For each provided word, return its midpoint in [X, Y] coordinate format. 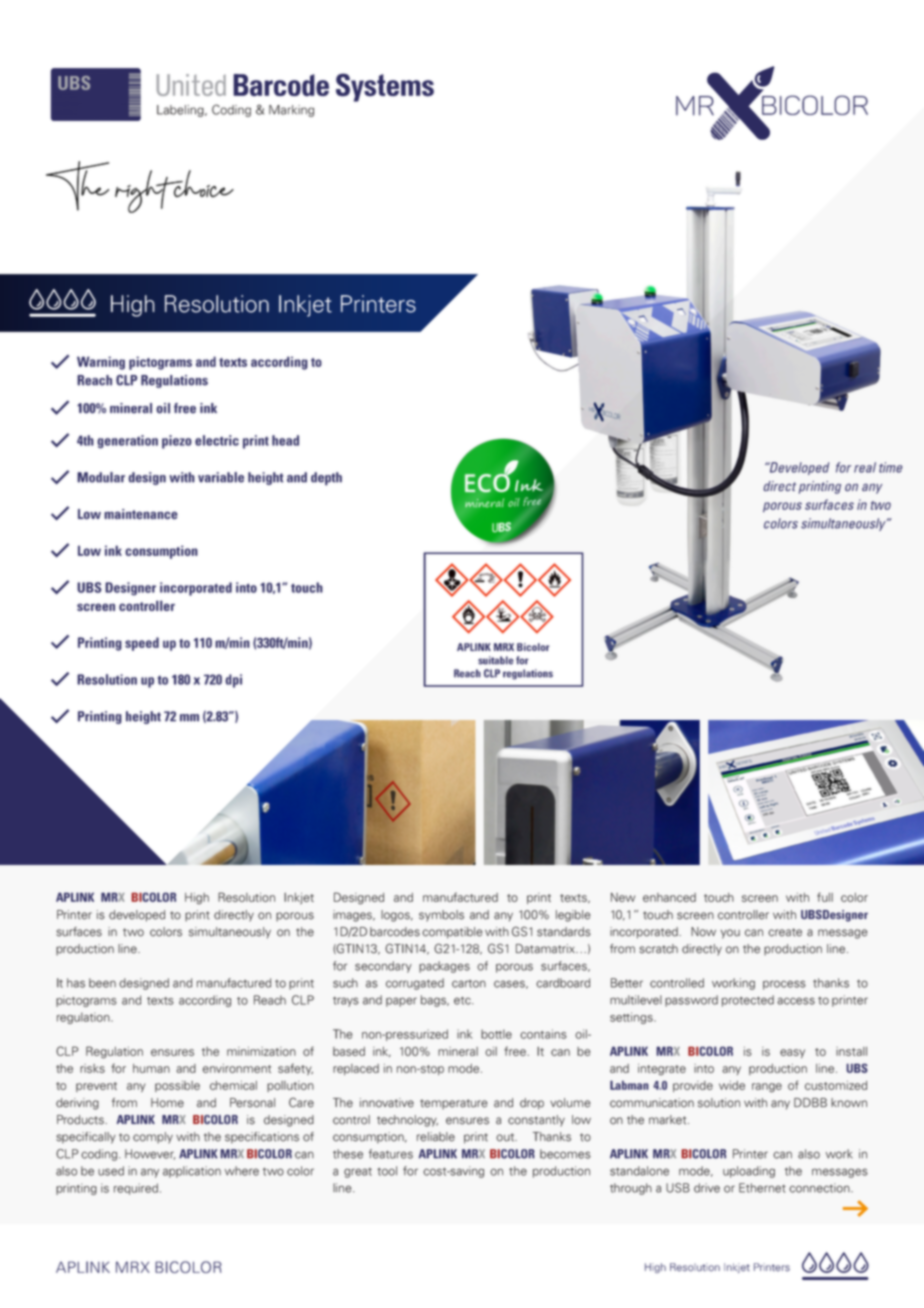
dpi [233, 681]
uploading [749, 1172]
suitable [495, 660]
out [506, 1137]
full [825, 897]
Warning [101, 363]
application [192, 1172]
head [285, 440]
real [865, 467]
